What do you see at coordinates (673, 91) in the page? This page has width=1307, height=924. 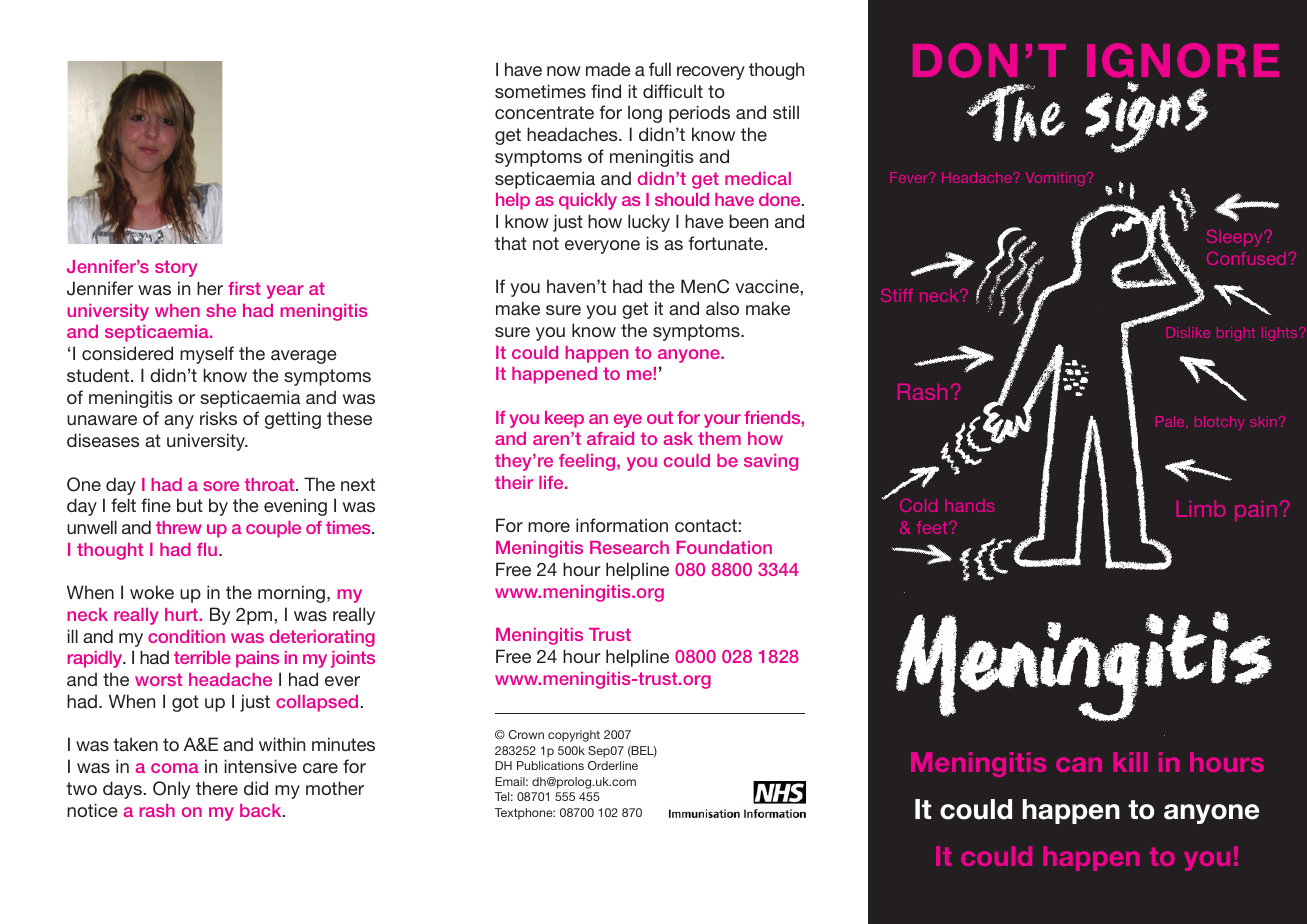 I see `difficult` at bounding box center [673, 91].
